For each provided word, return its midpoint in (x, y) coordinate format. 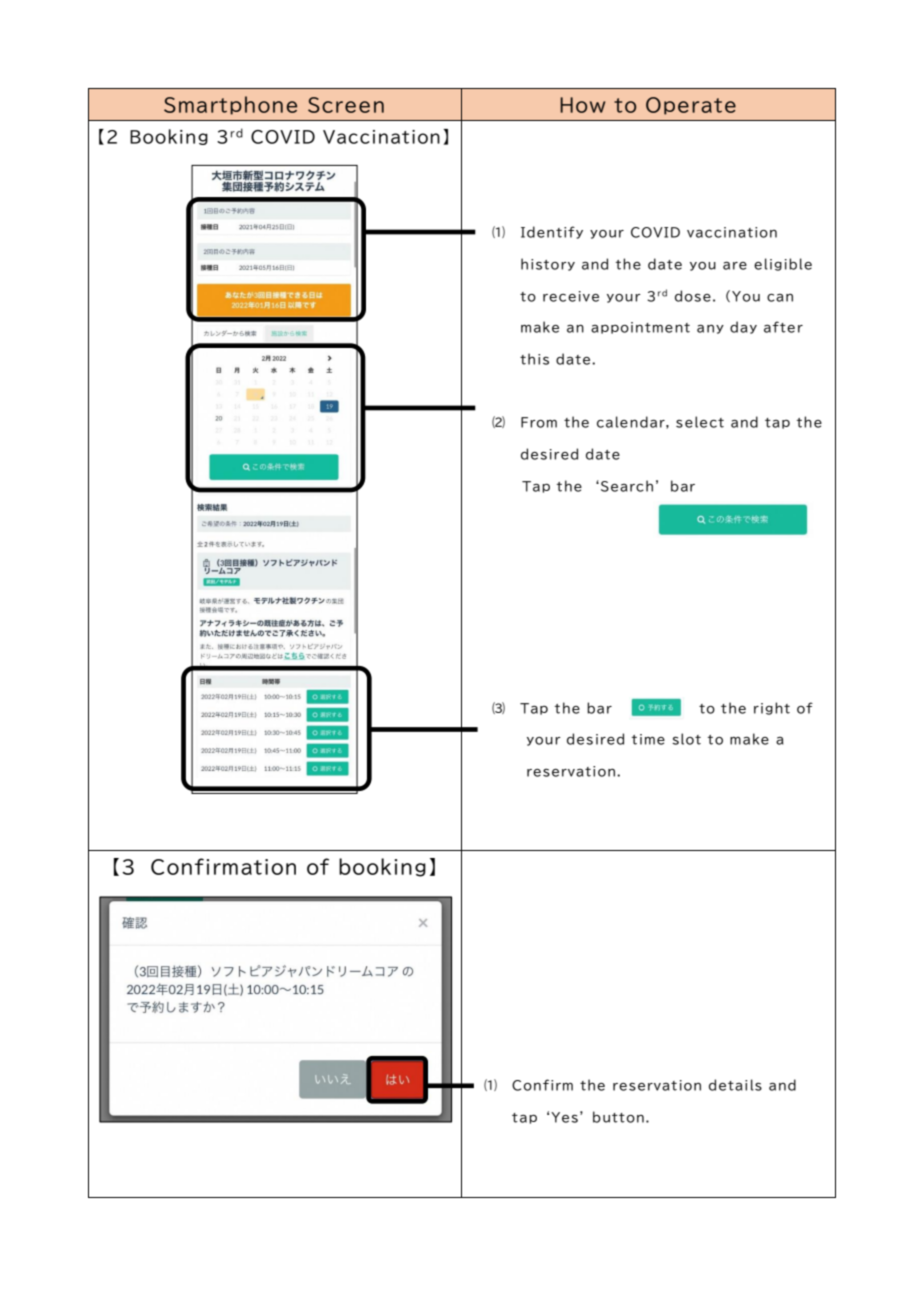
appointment (640, 328)
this (534, 359)
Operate (691, 106)
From (539, 422)
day (743, 327)
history (548, 264)
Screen (346, 105)
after (783, 327)
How (582, 105)
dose (693, 296)
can (780, 297)
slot (686, 739)
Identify (552, 232)
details (735, 1085)
